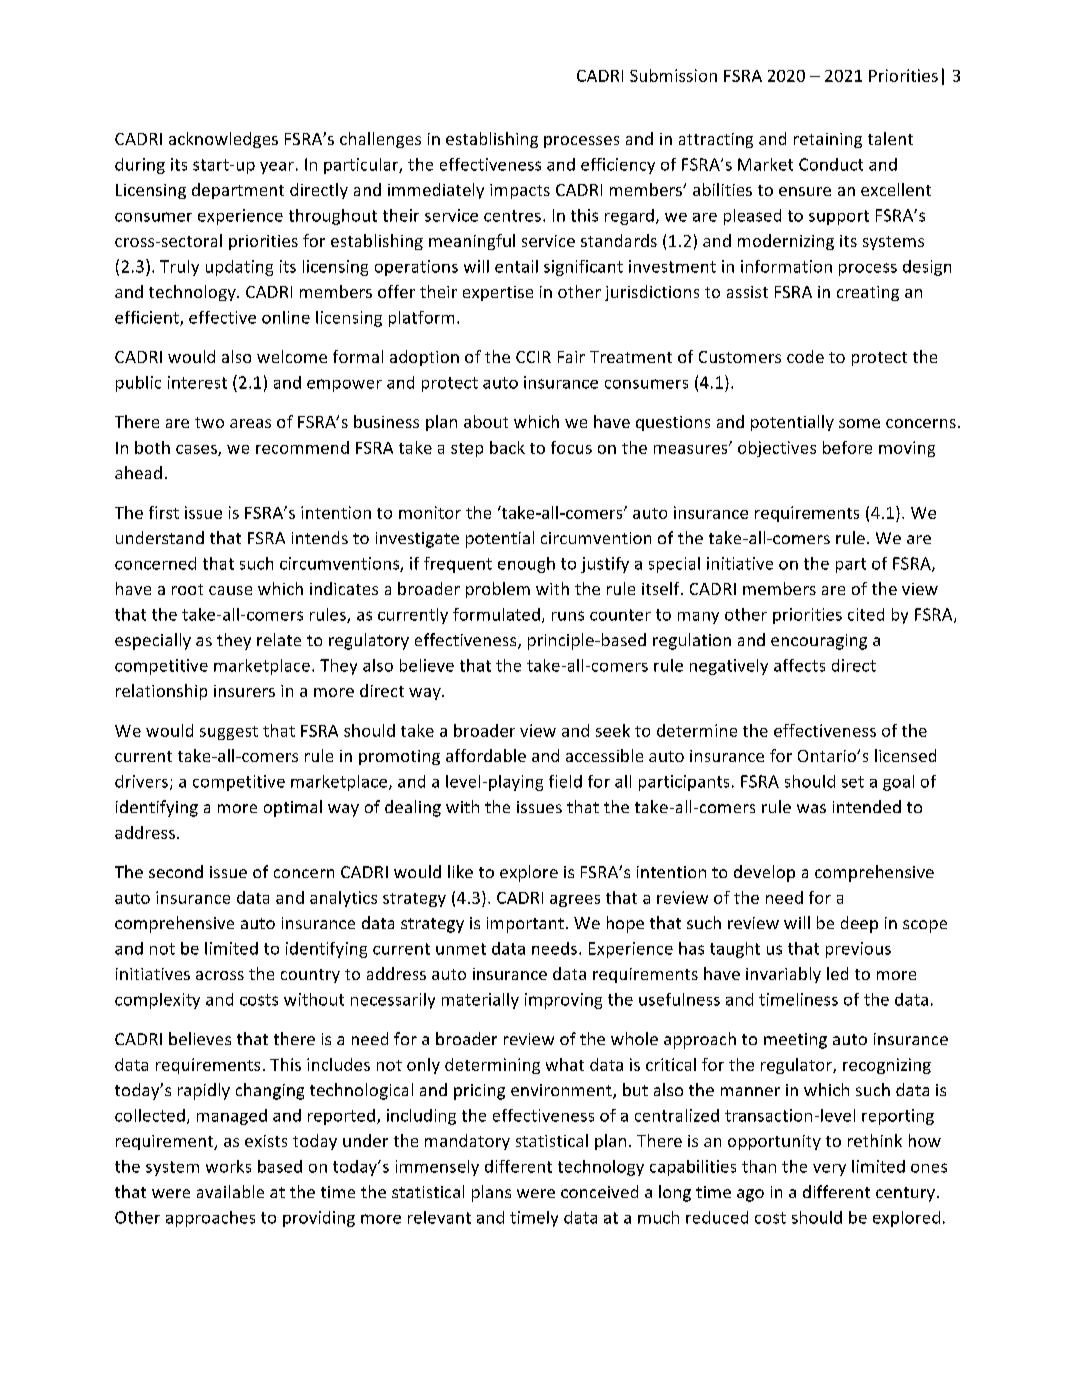 The width and height of the document is (1076, 1393). Describe the element at coordinates (866, 614) in the document. I see `cited` at that location.
